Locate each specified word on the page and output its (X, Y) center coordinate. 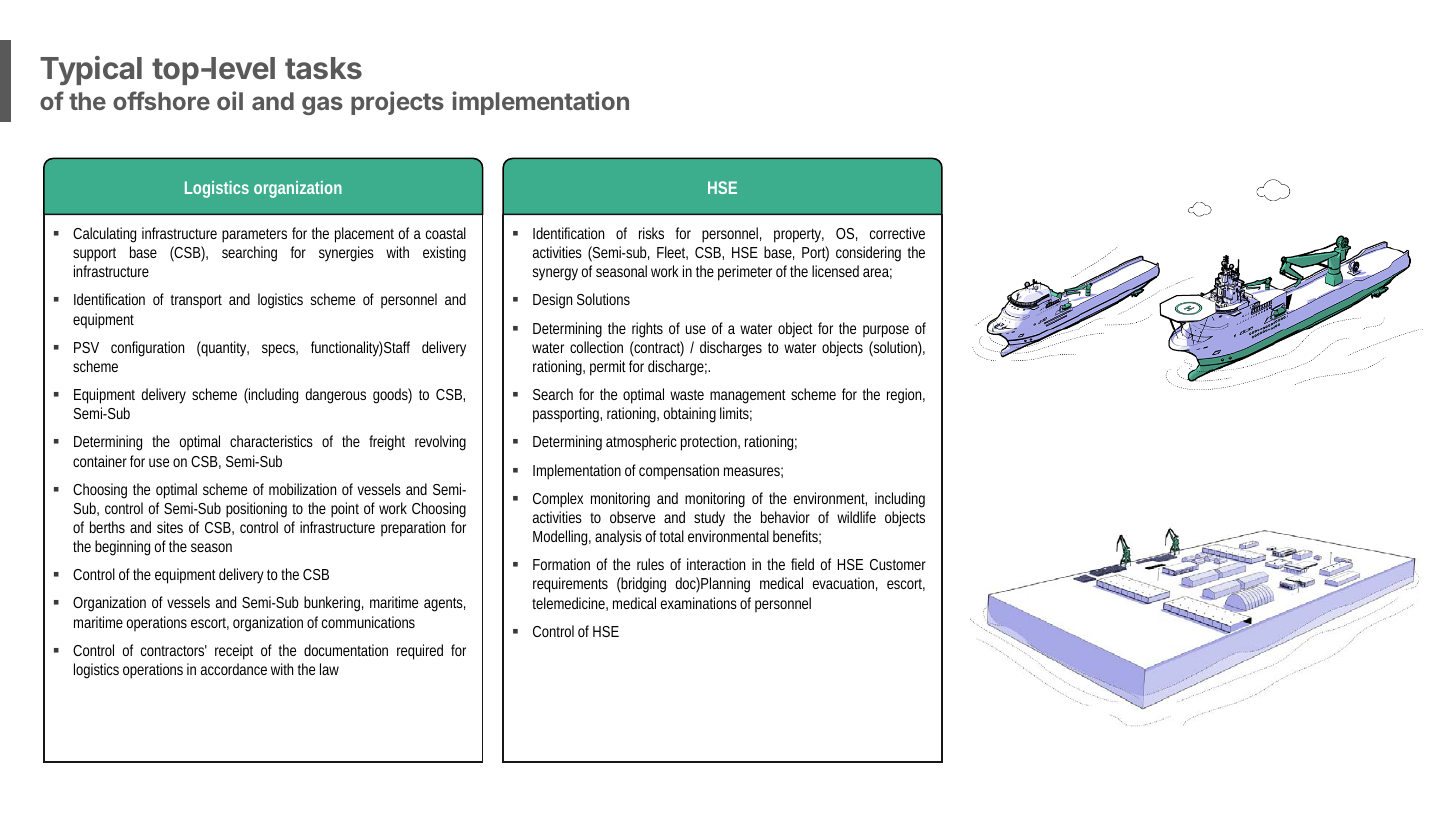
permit (608, 368)
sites (170, 527)
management (748, 396)
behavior (785, 517)
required (420, 652)
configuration (147, 349)
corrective (897, 233)
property (799, 236)
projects (397, 103)
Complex (558, 500)
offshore (161, 100)
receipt (234, 652)
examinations (699, 603)
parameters (254, 235)
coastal (446, 233)
